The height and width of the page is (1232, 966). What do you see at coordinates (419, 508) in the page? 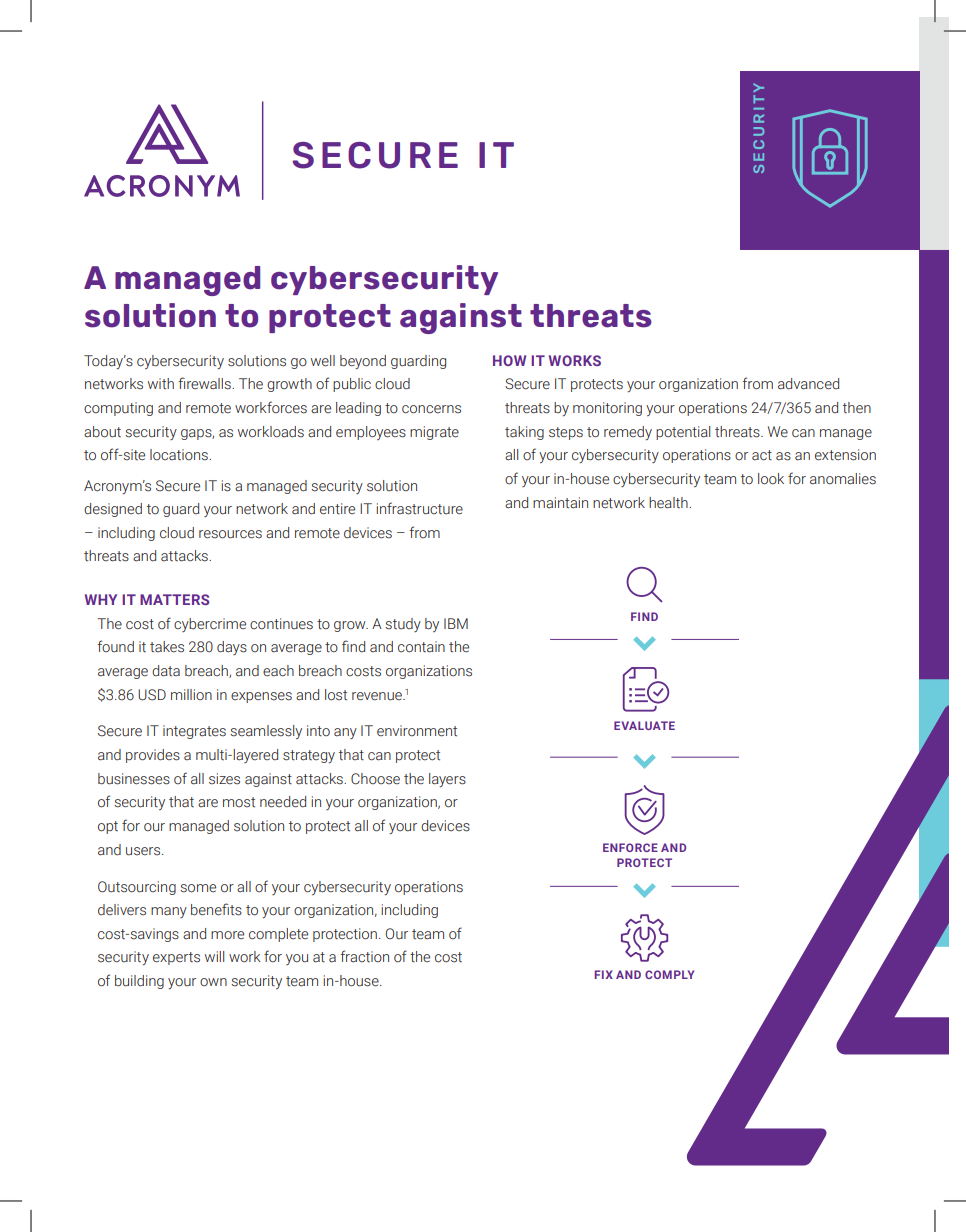
I see `infrastructure` at bounding box center [419, 508].
